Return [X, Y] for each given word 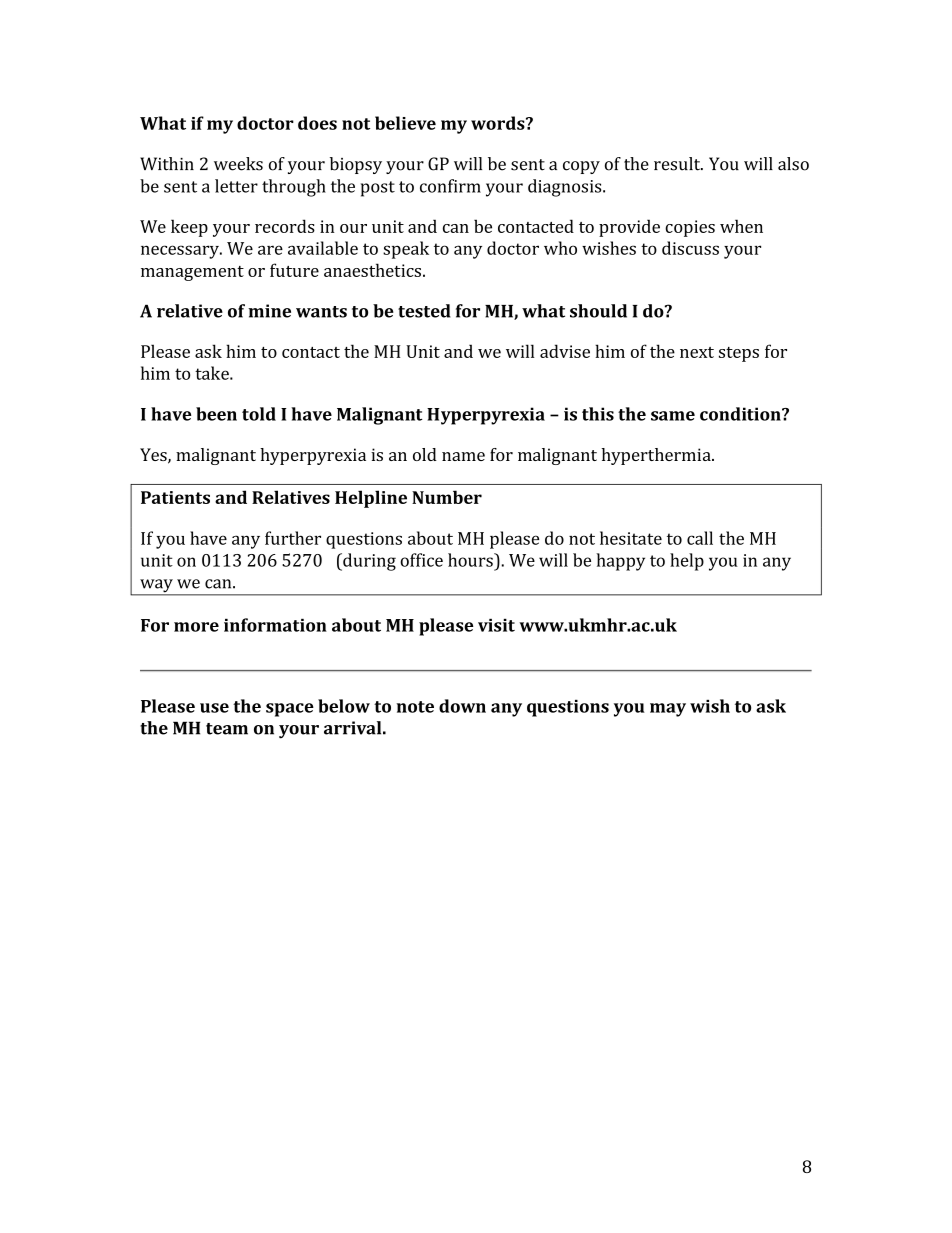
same [673, 416]
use [214, 708]
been [216, 414]
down [462, 706]
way [156, 587]
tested [424, 311]
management [192, 273]
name [463, 456]
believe [405, 123]
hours [471, 560]
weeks [238, 164]
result [678, 164]
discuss [690, 248]
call [700, 538]
